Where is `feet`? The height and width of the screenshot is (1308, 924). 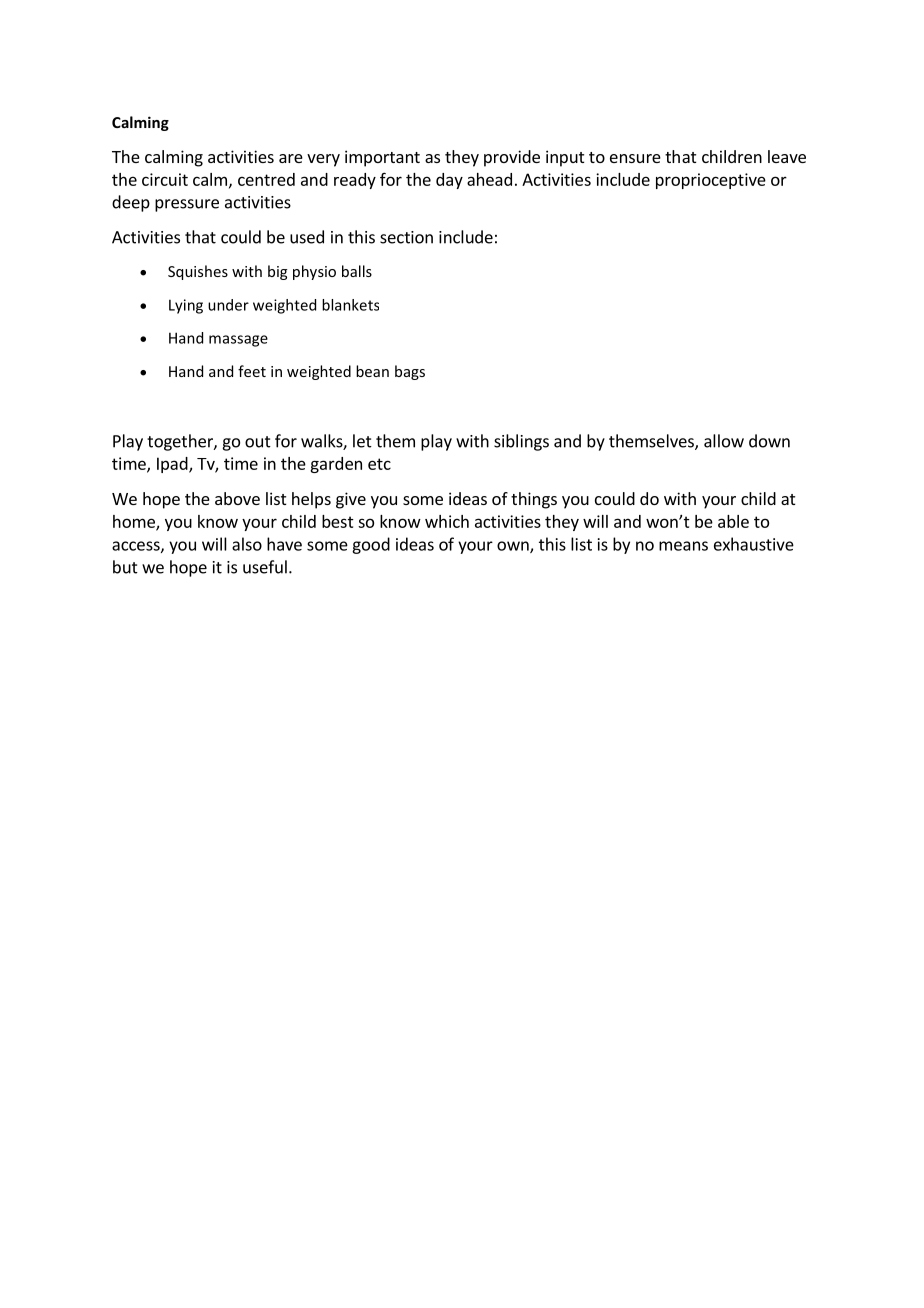
feet is located at coordinates (252, 371).
